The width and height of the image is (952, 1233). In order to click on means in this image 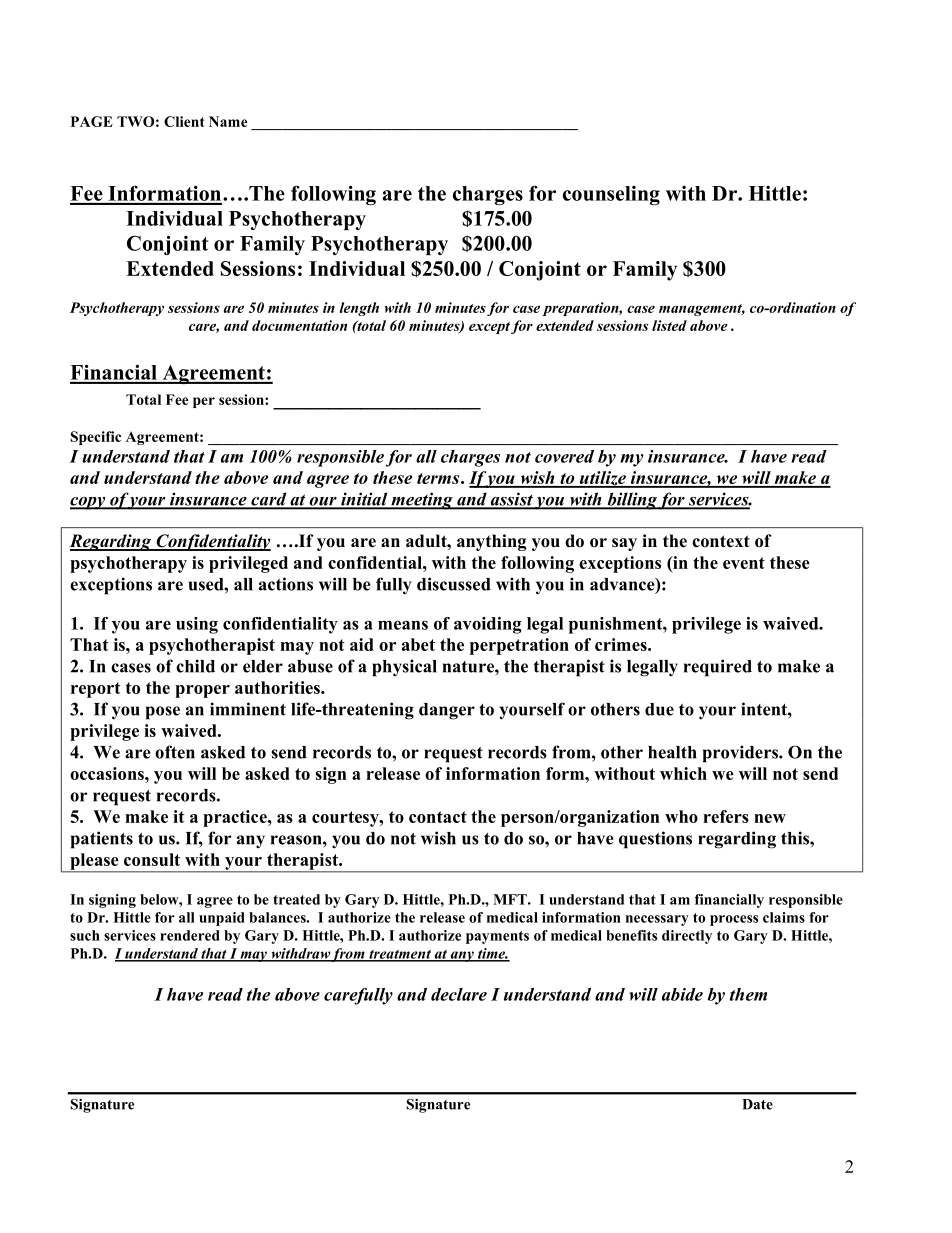, I will do `click(403, 625)`.
